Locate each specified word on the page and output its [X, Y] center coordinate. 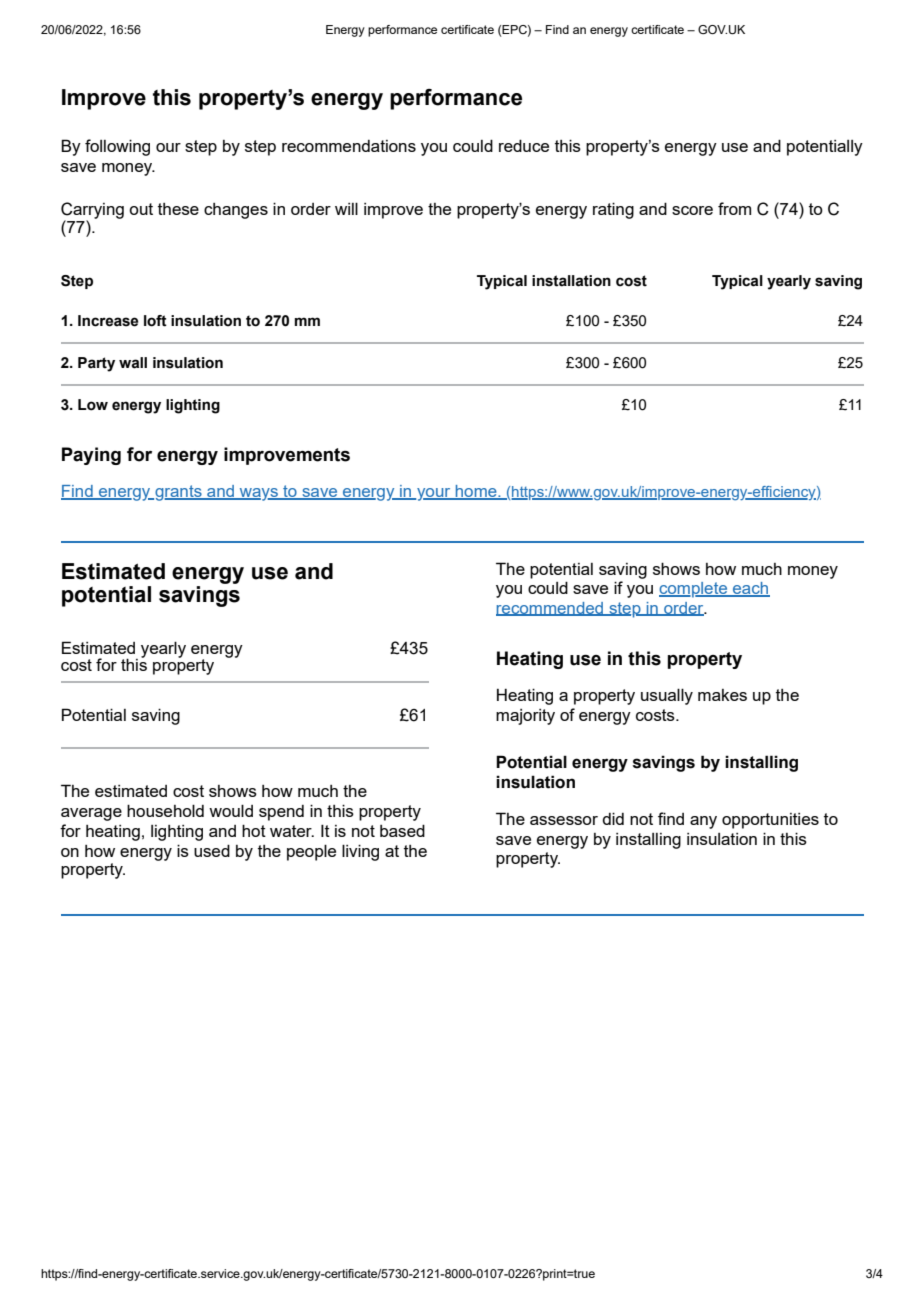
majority [525, 717]
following [117, 147]
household [165, 810]
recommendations [349, 146]
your [434, 494]
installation [571, 281]
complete [694, 590]
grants [178, 493]
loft [155, 321]
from [734, 208]
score [692, 210]
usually [667, 696]
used [212, 850]
